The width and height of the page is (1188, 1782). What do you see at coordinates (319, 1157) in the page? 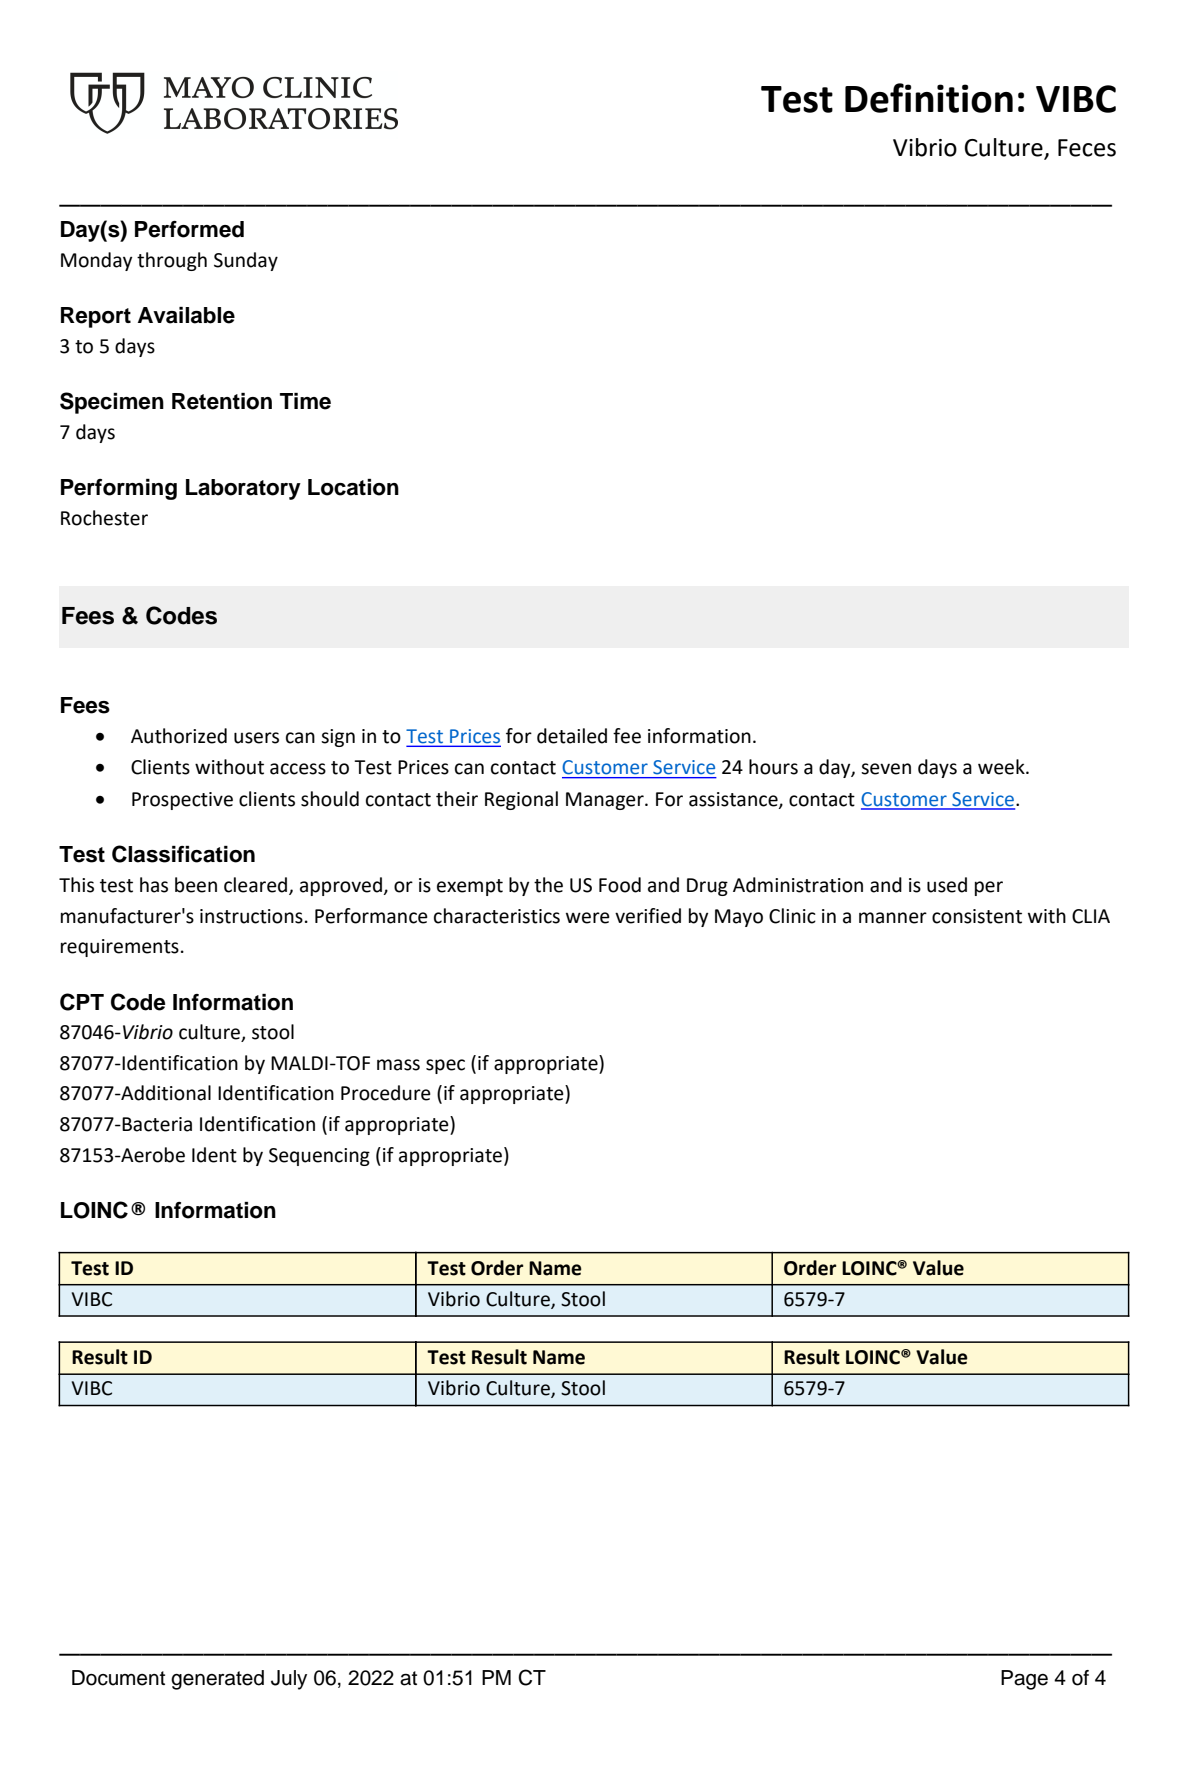
I see `Sequencing` at bounding box center [319, 1157].
